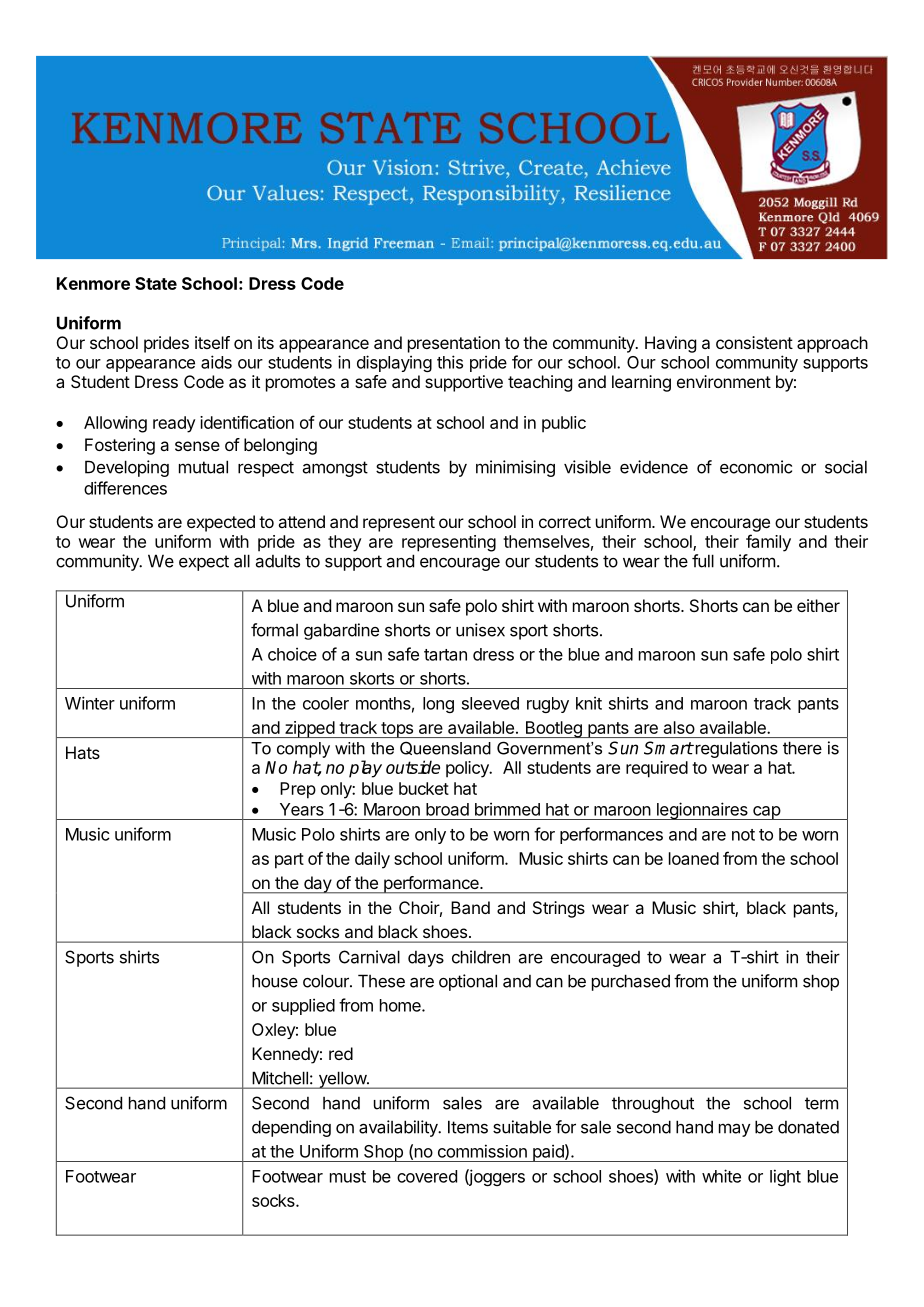 The width and height of the image is (924, 1307). What do you see at coordinates (156, 283) in the image?
I see `State` at bounding box center [156, 283].
